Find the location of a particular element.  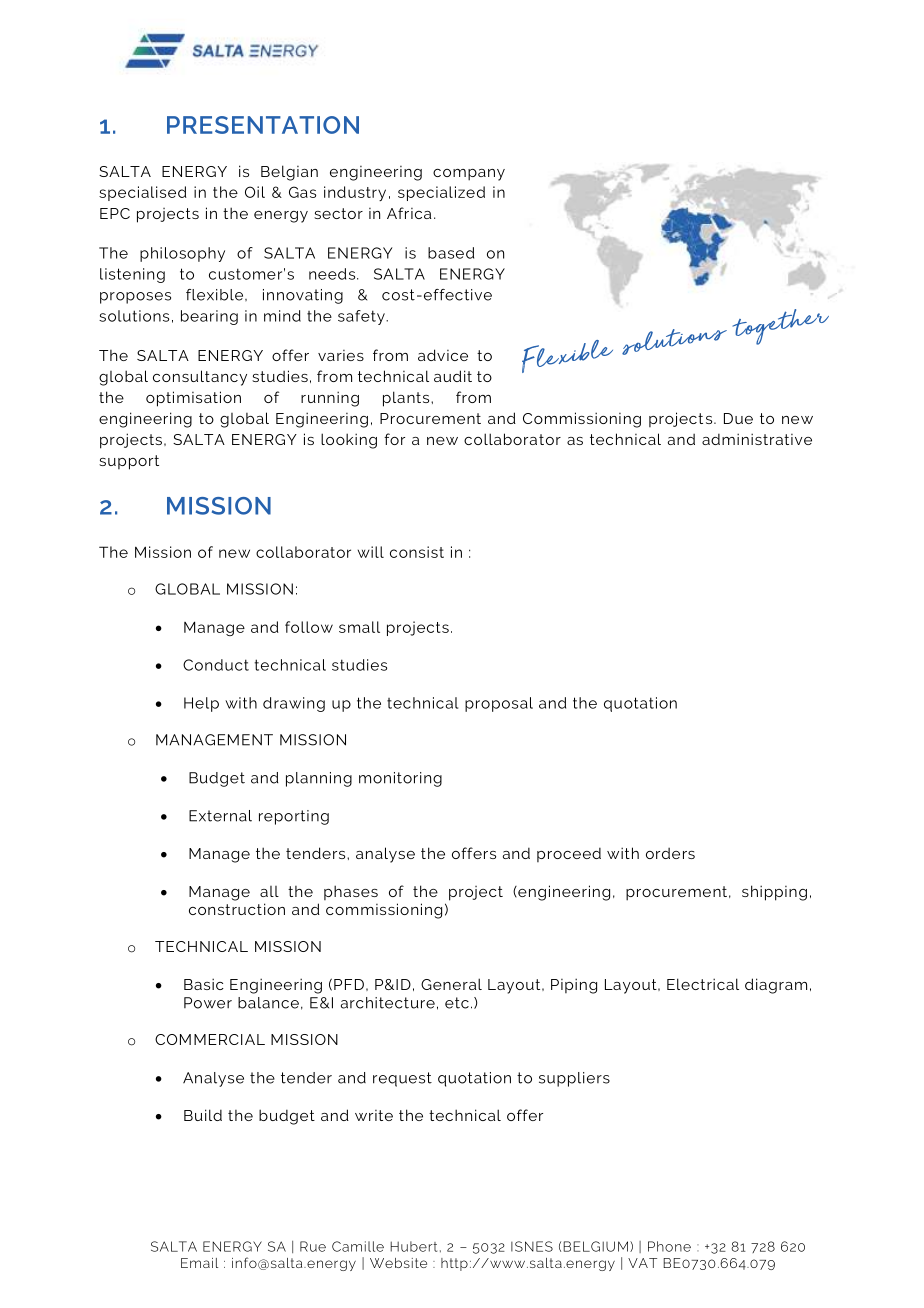

specialized is located at coordinates (441, 193).
